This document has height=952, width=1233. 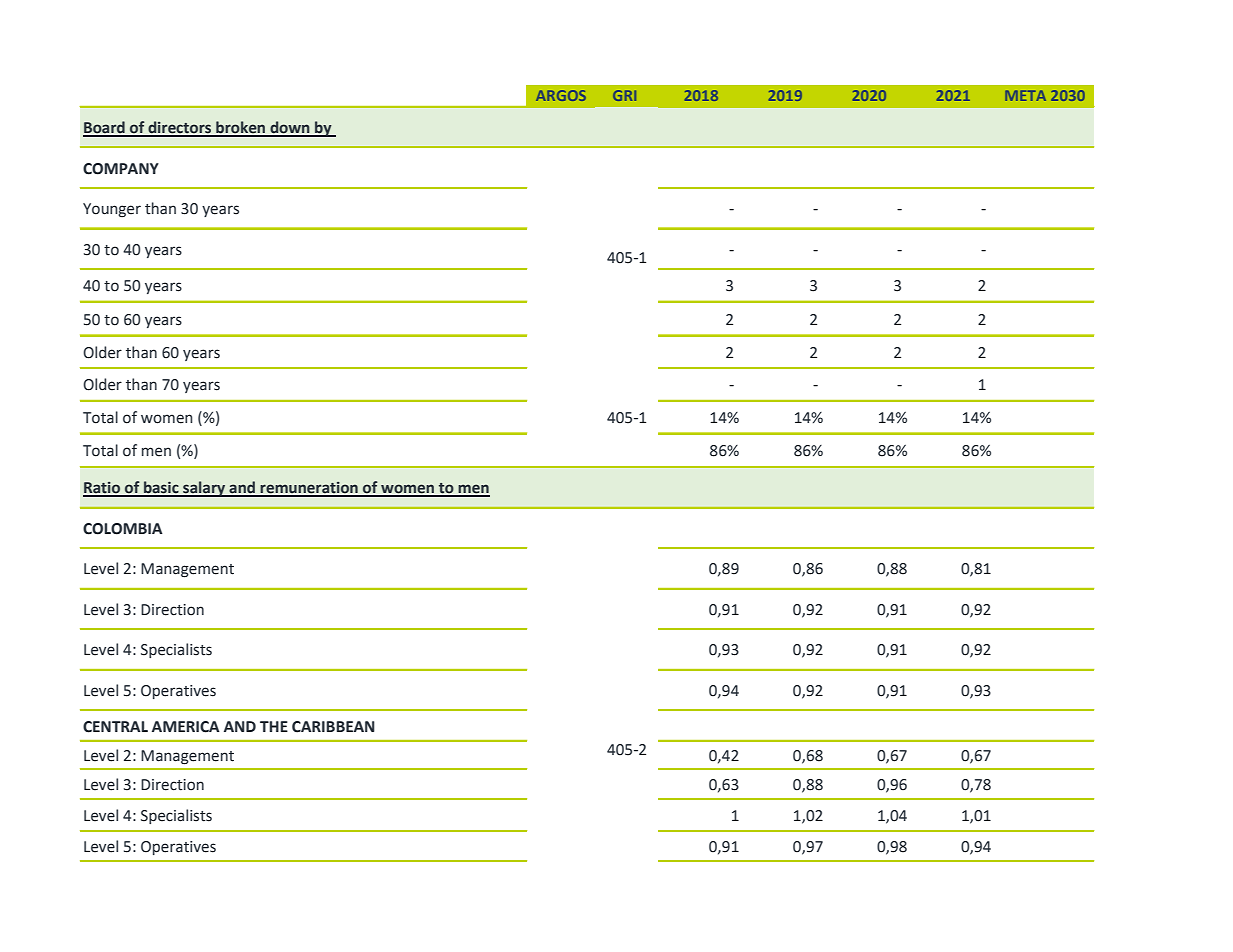 What do you see at coordinates (161, 488) in the document?
I see `basic` at bounding box center [161, 488].
